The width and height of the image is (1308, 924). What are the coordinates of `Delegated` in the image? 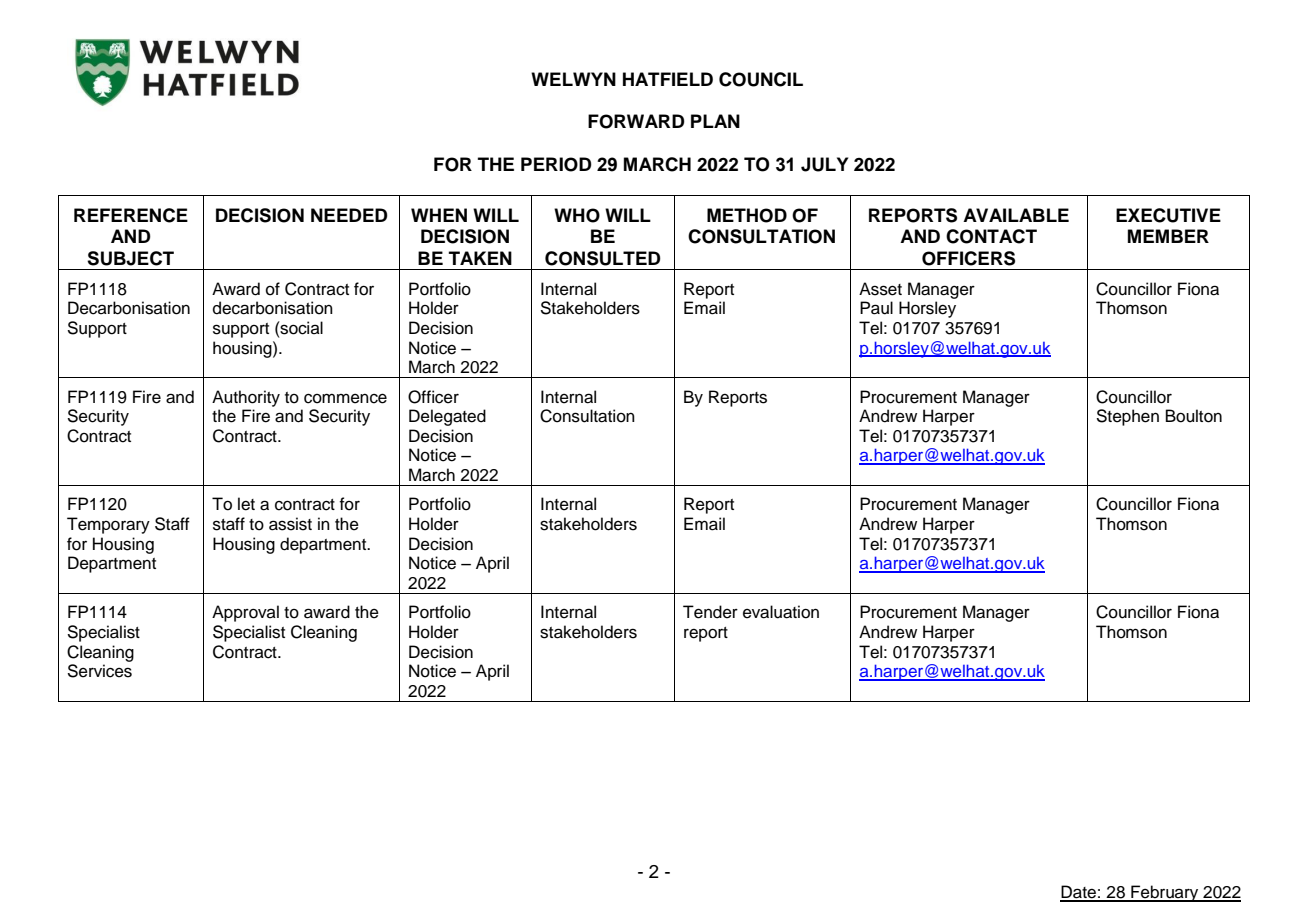 It's located at (447, 417).
